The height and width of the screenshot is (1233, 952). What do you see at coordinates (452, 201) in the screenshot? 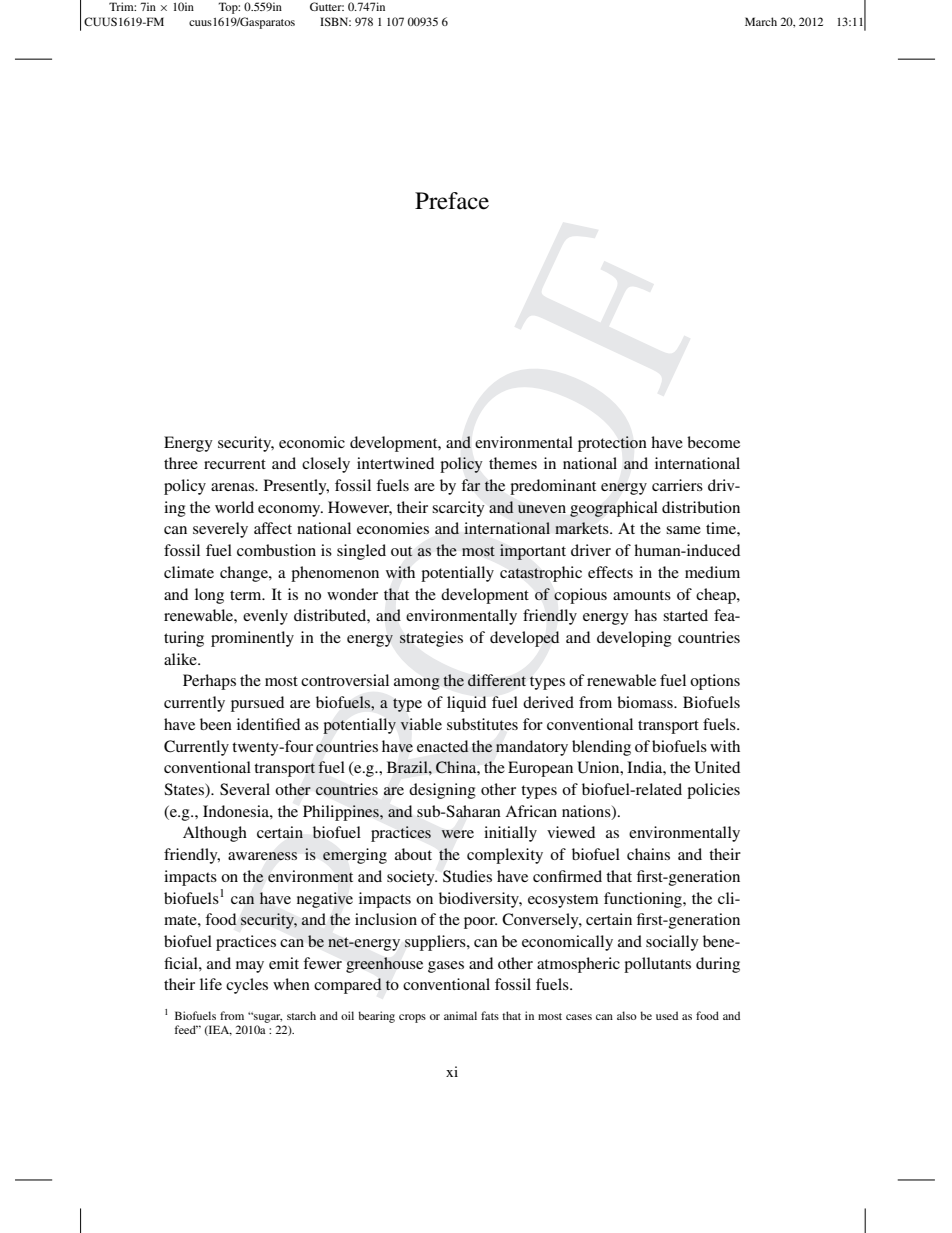
I see `Preface` at bounding box center [452, 201].
